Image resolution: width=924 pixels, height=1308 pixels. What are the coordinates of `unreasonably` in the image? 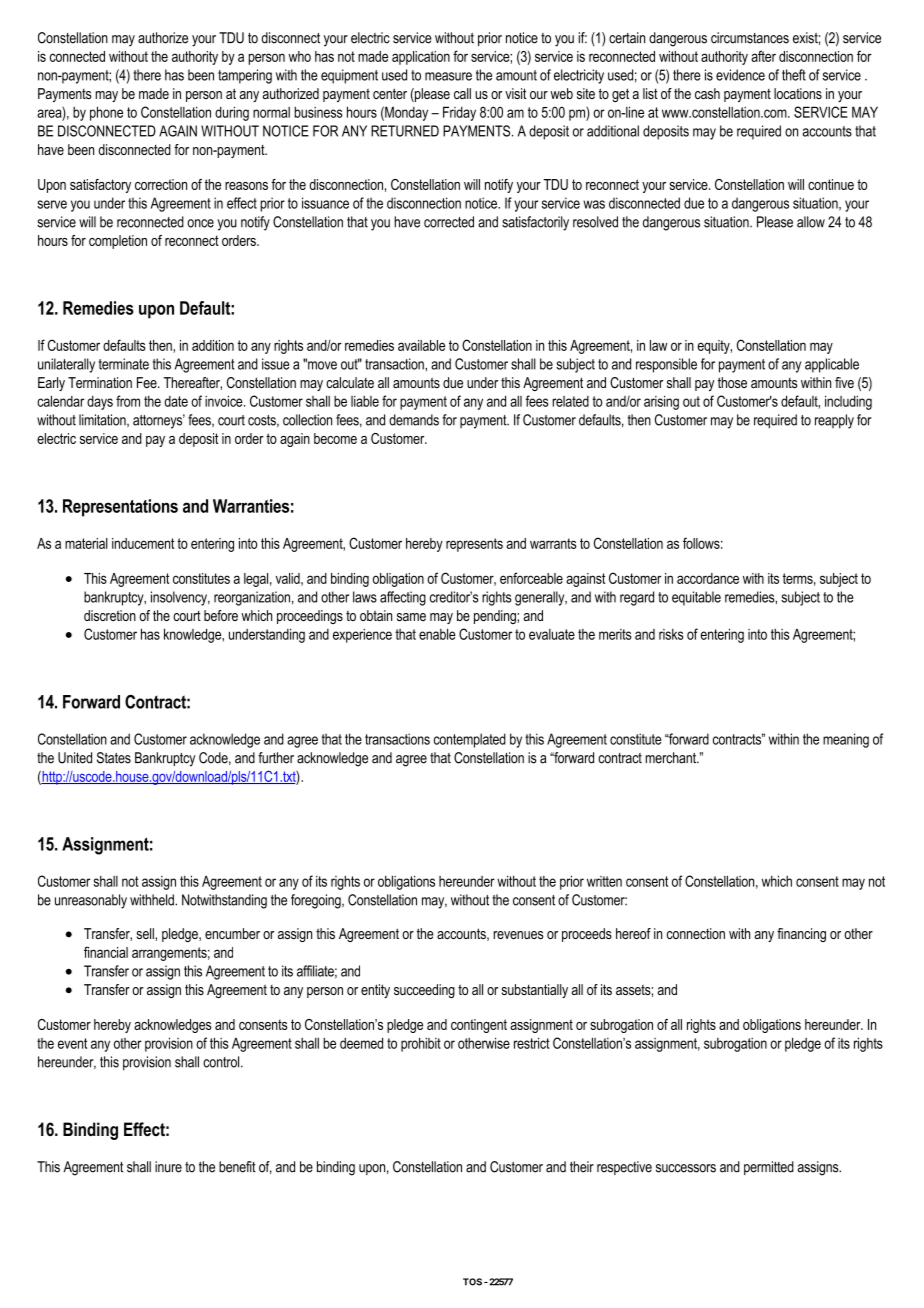 It's located at (91, 901).
